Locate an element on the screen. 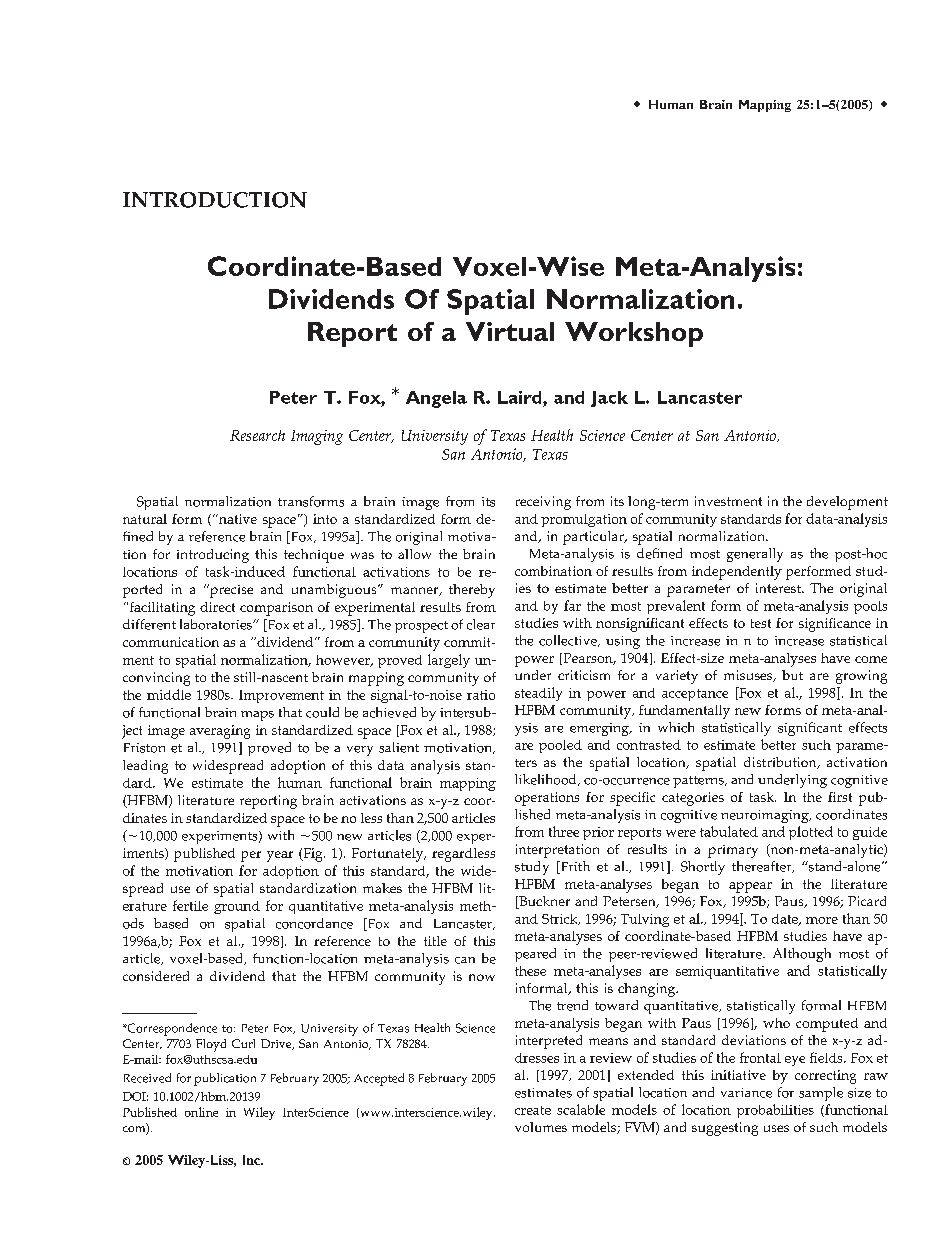 The image size is (952, 1233). pooled is located at coordinates (560, 746).
